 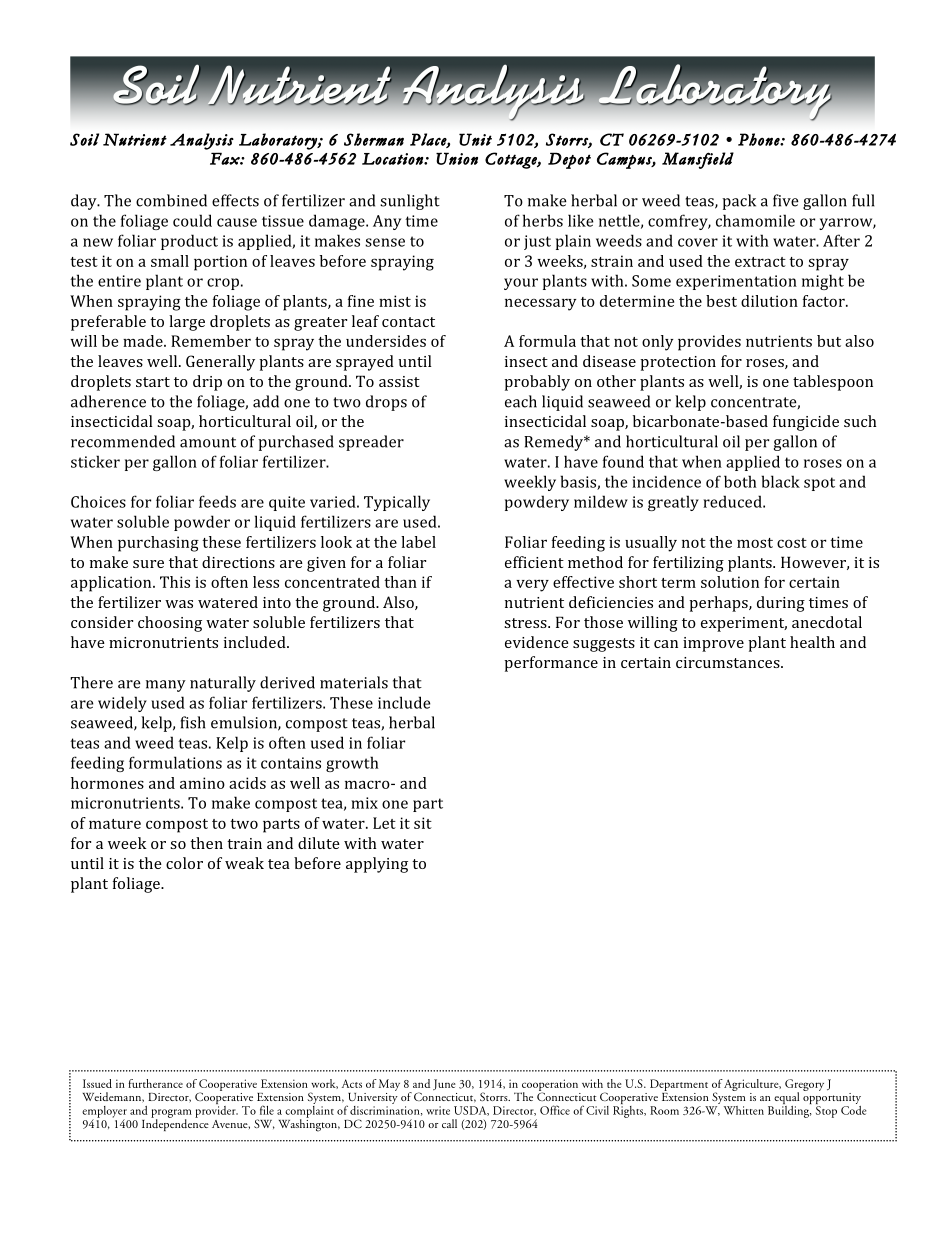 What do you see at coordinates (806, 423) in the page?
I see `fungicide` at bounding box center [806, 423].
